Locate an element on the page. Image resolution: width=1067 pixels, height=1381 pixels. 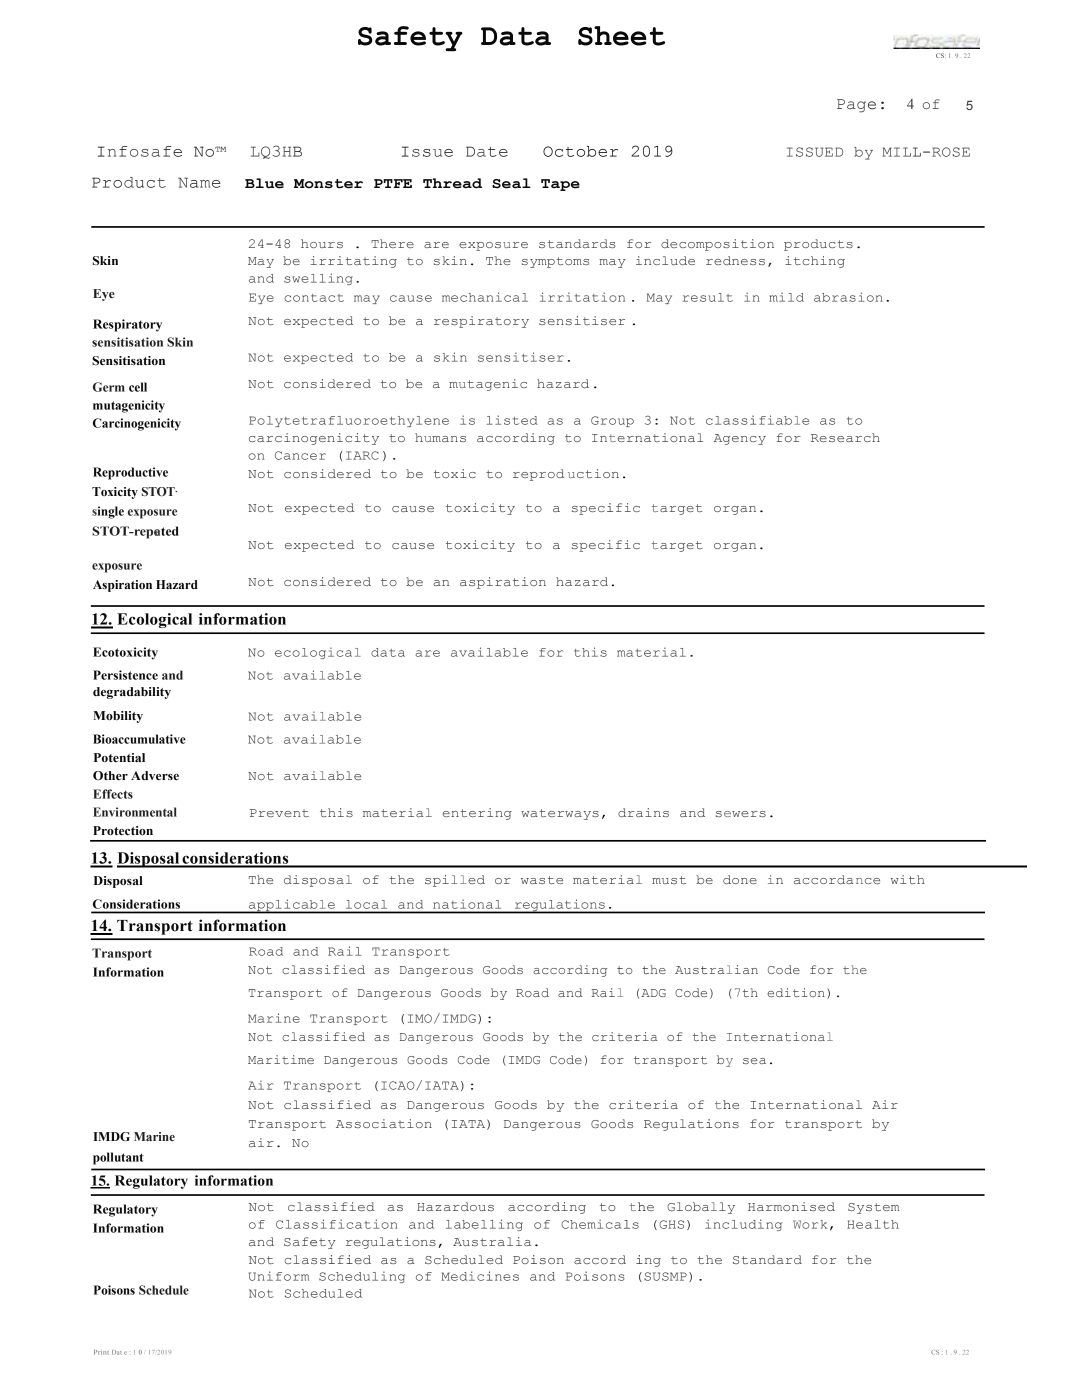
Uniform is located at coordinates (279, 1276).
